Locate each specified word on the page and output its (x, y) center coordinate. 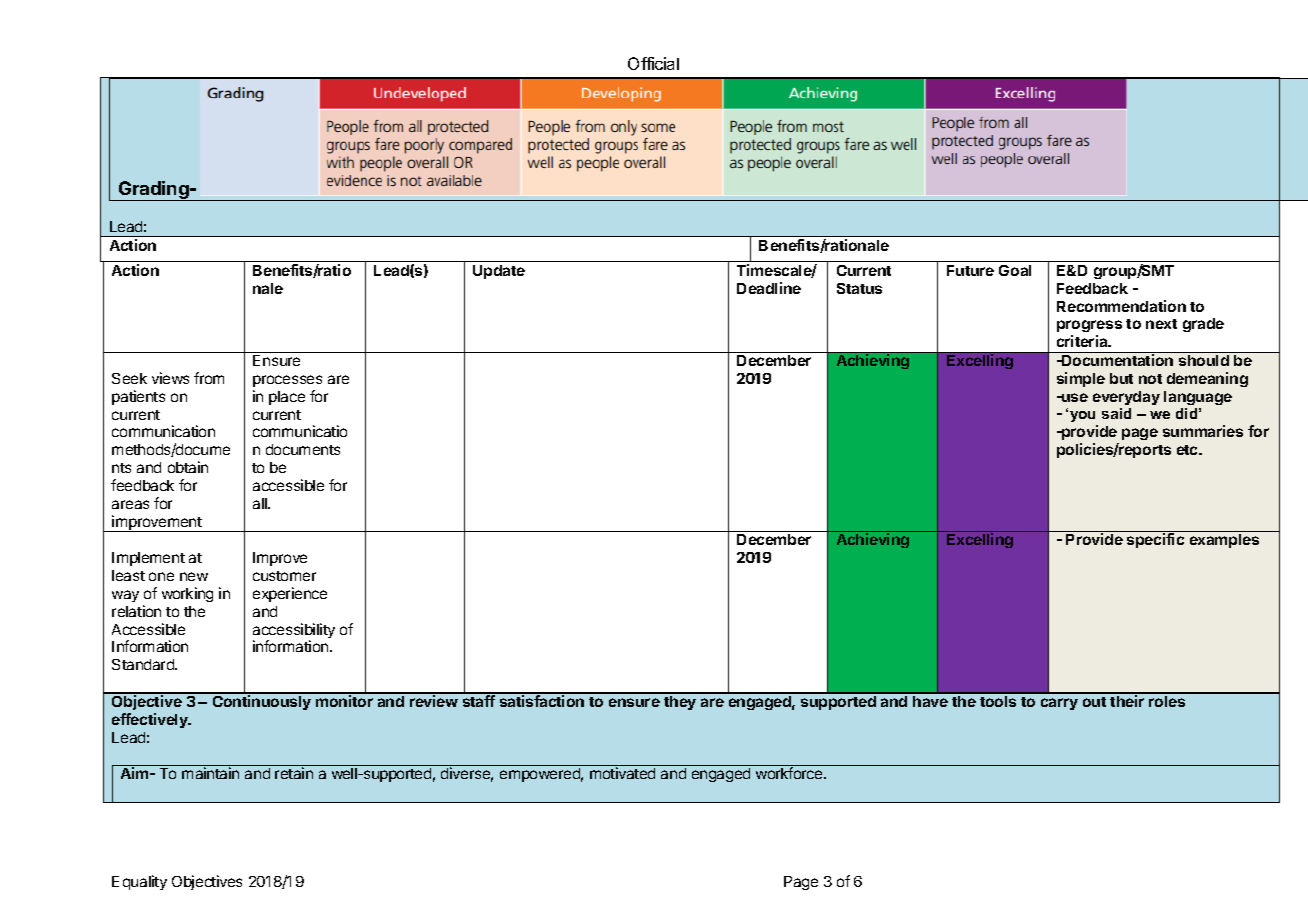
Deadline (769, 288)
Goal (1015, 270)
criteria (1083, 341)
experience (290, 594)
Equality (139, 882)
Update (499, 272)
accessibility (294, 632)
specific (1155, 540)
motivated (622, 773)
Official (653, 63)
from (209, 378)
